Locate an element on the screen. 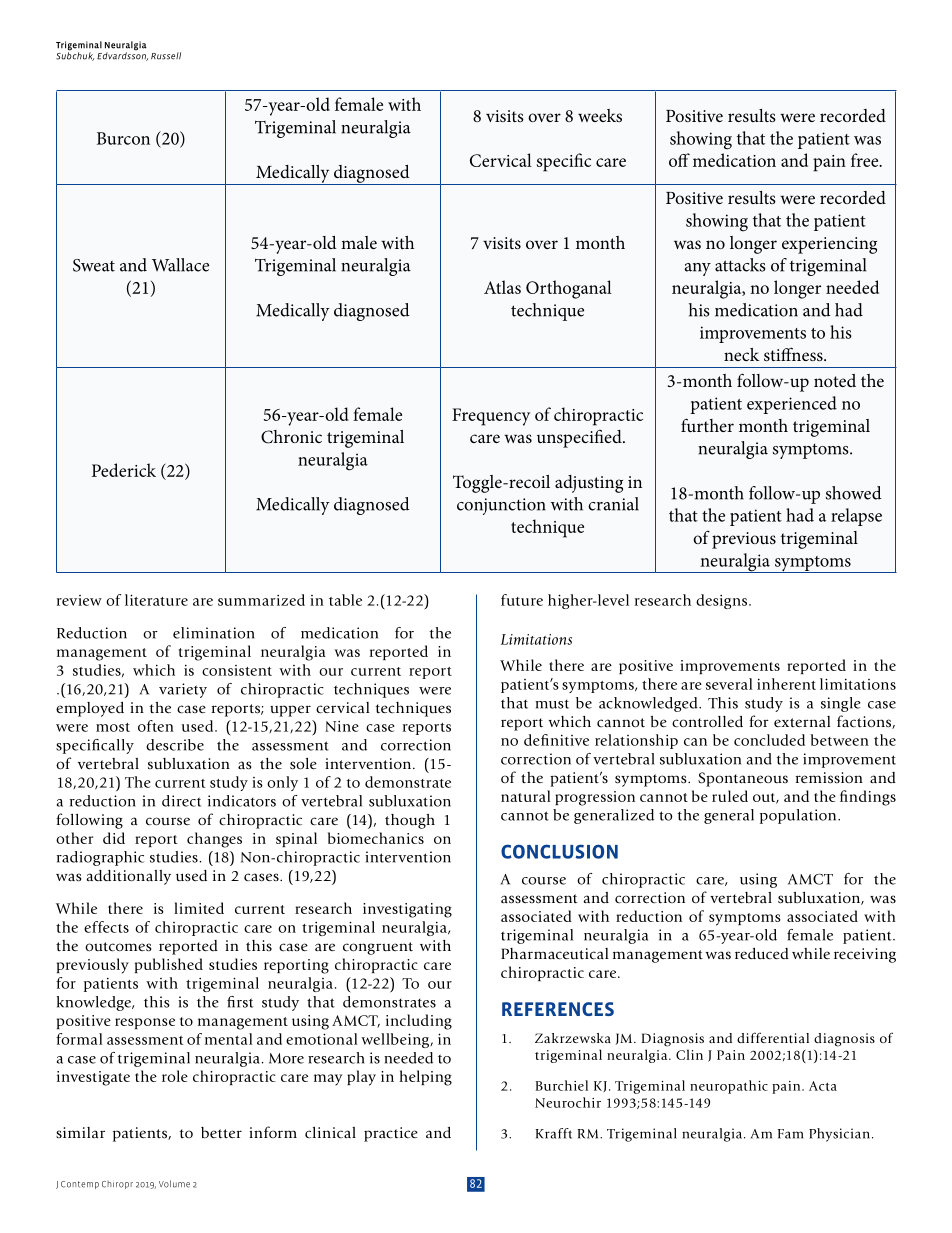 This screenshot has width=952, height=1233. free is located at coordinates (866, 160).
